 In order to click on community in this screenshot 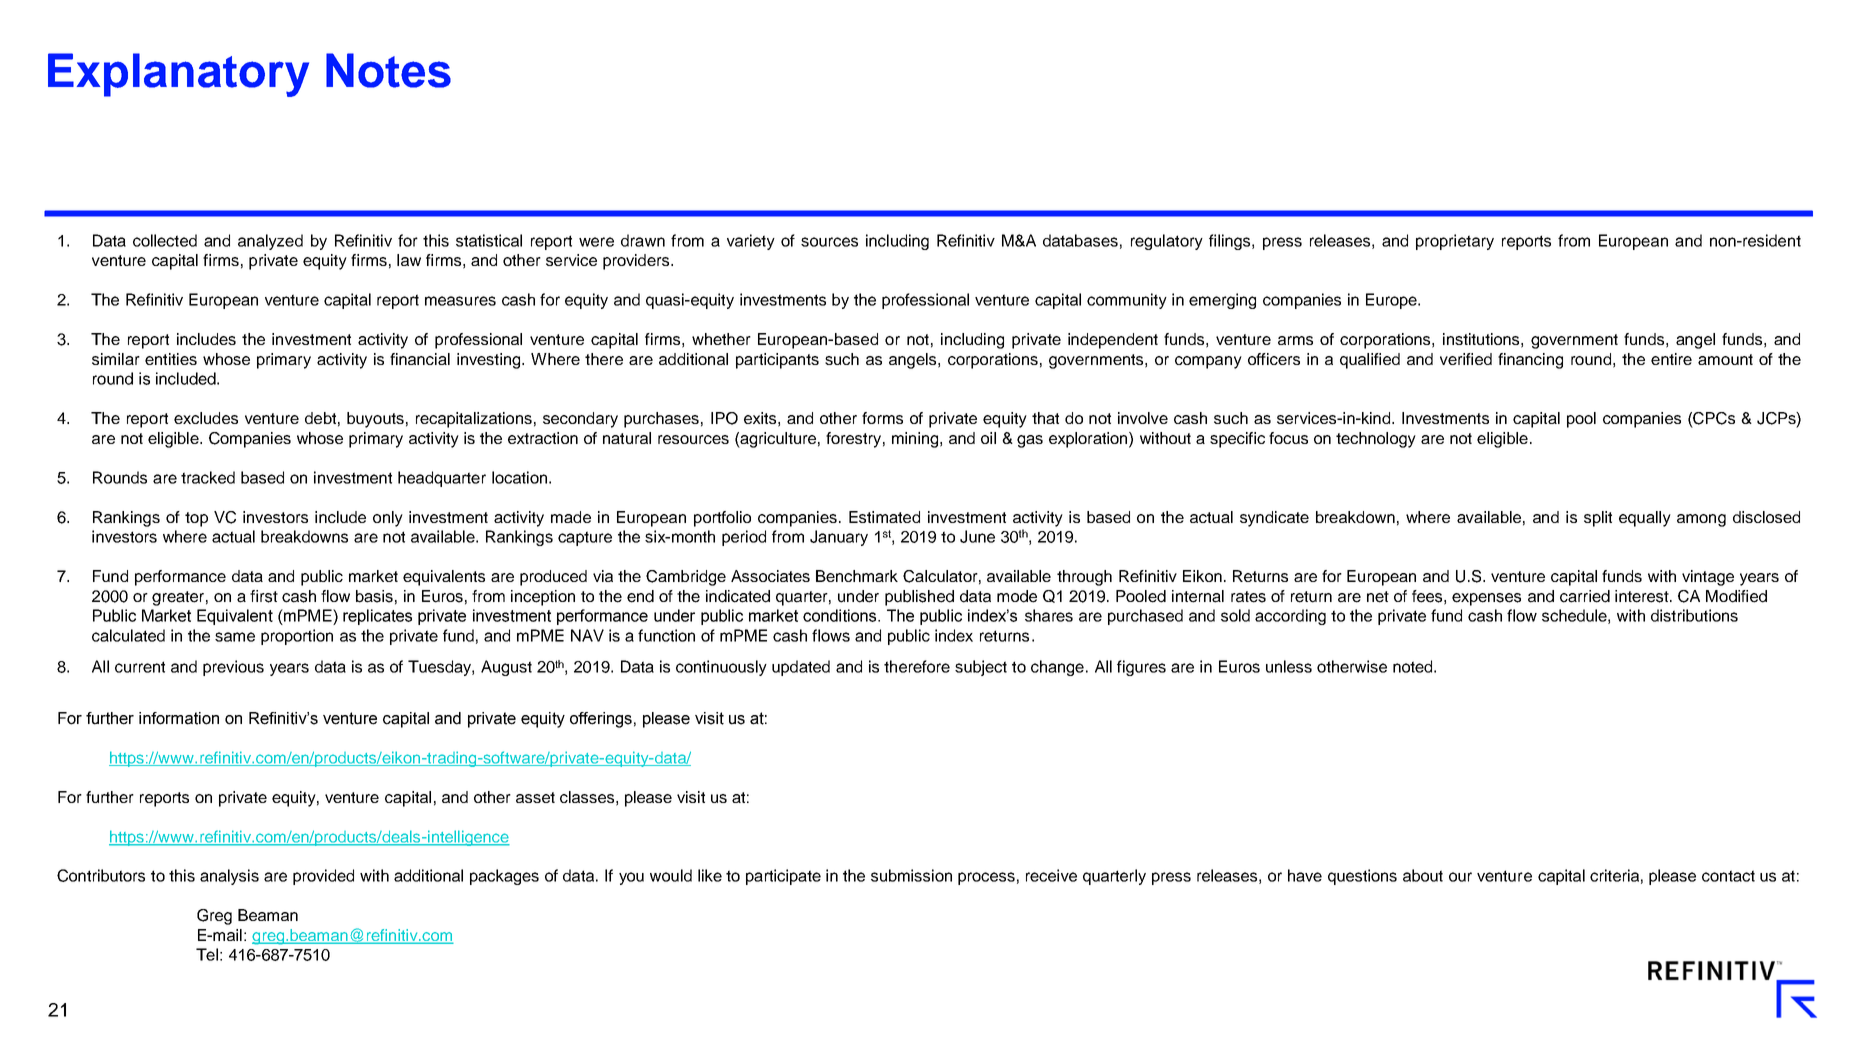, I will do `click(1127, 301)`.
